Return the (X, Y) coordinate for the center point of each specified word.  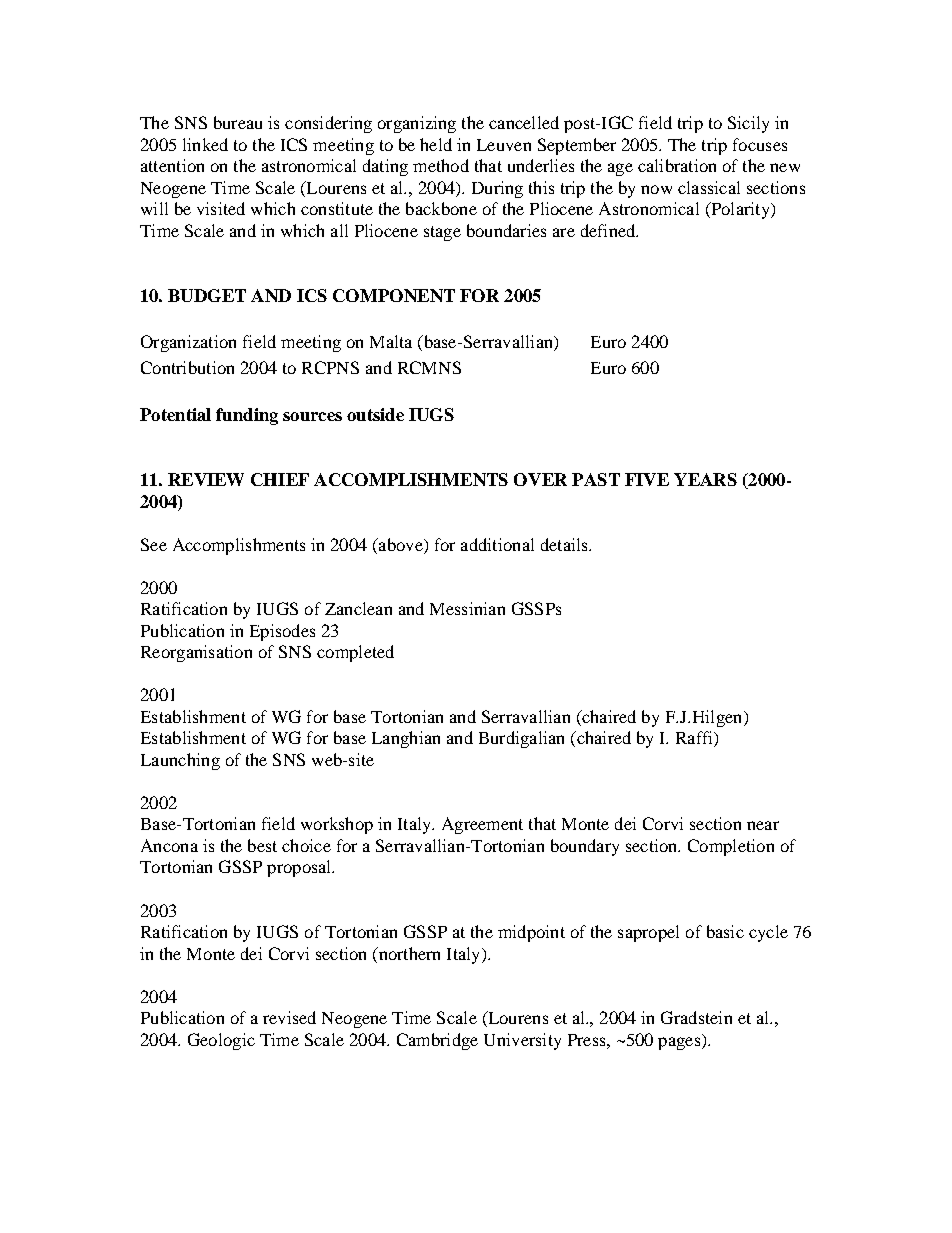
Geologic (221, 1041)
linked (205, 144)
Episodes (282, 632)
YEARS (705, 479)
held (436, 144)
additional (497, 544)
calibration (677, 165)
